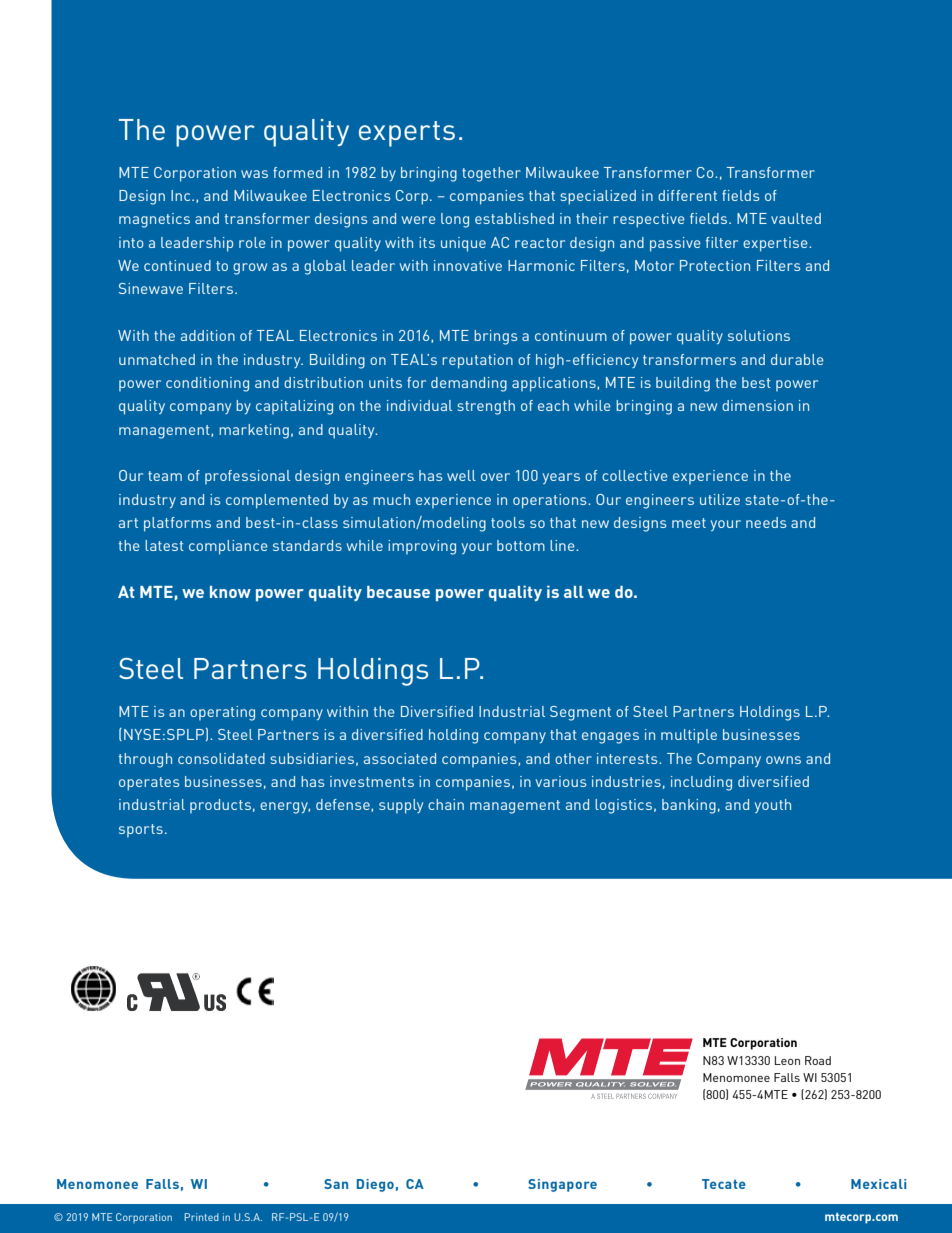 Image resolution: width=952 pixels, height=1233 pixels. What do you see at coordinates (254, 174) in the screenshot?
I see `was` at bounding box center [254, 174].
